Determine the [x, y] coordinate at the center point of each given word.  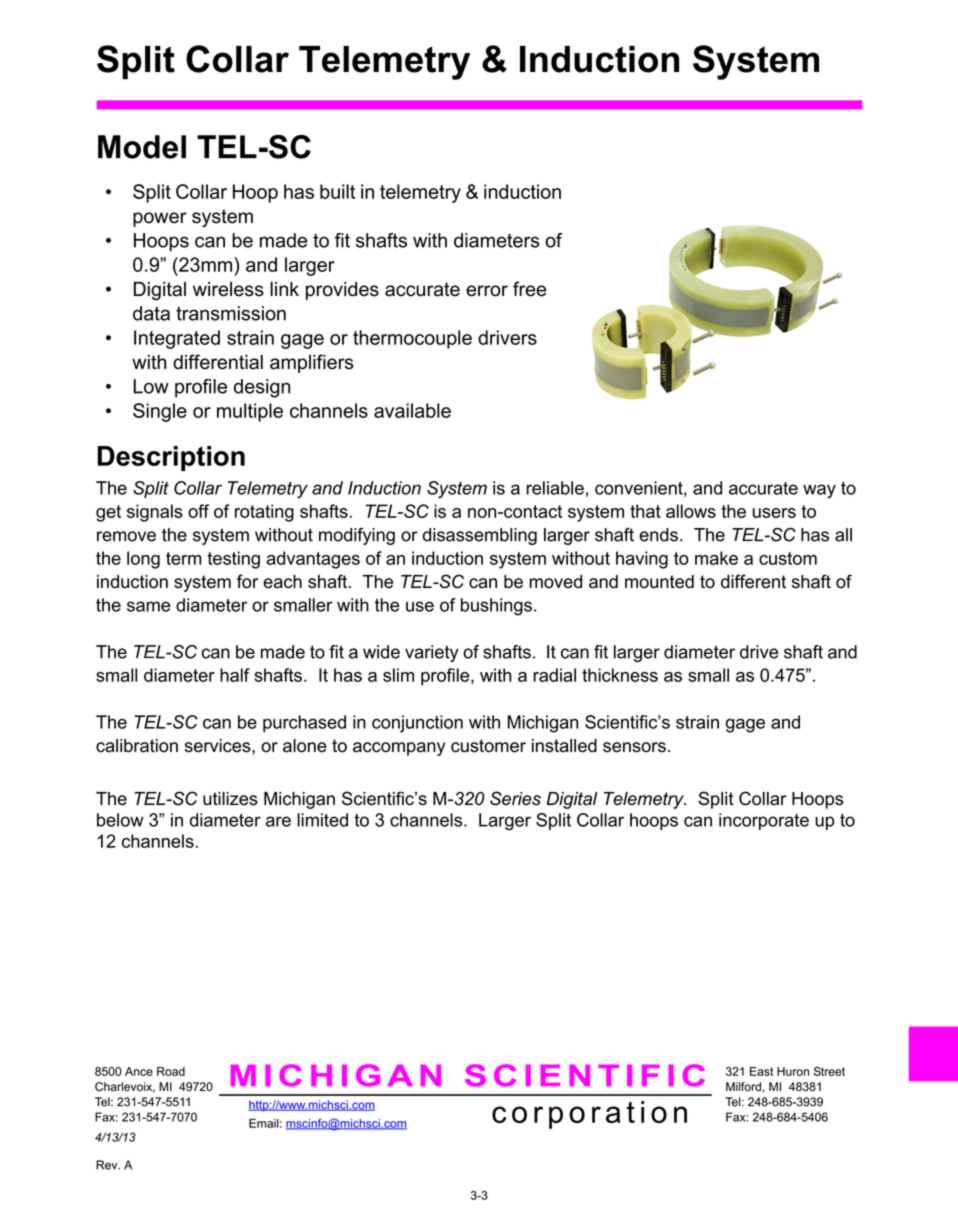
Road [171, 1071]
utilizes [230, 799]
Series [515, 798]
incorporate [764, 821]
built [337, 191]
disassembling [480, 536]
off [198, 511]
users [774, 513]
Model [142, 147]
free [529, 289]
